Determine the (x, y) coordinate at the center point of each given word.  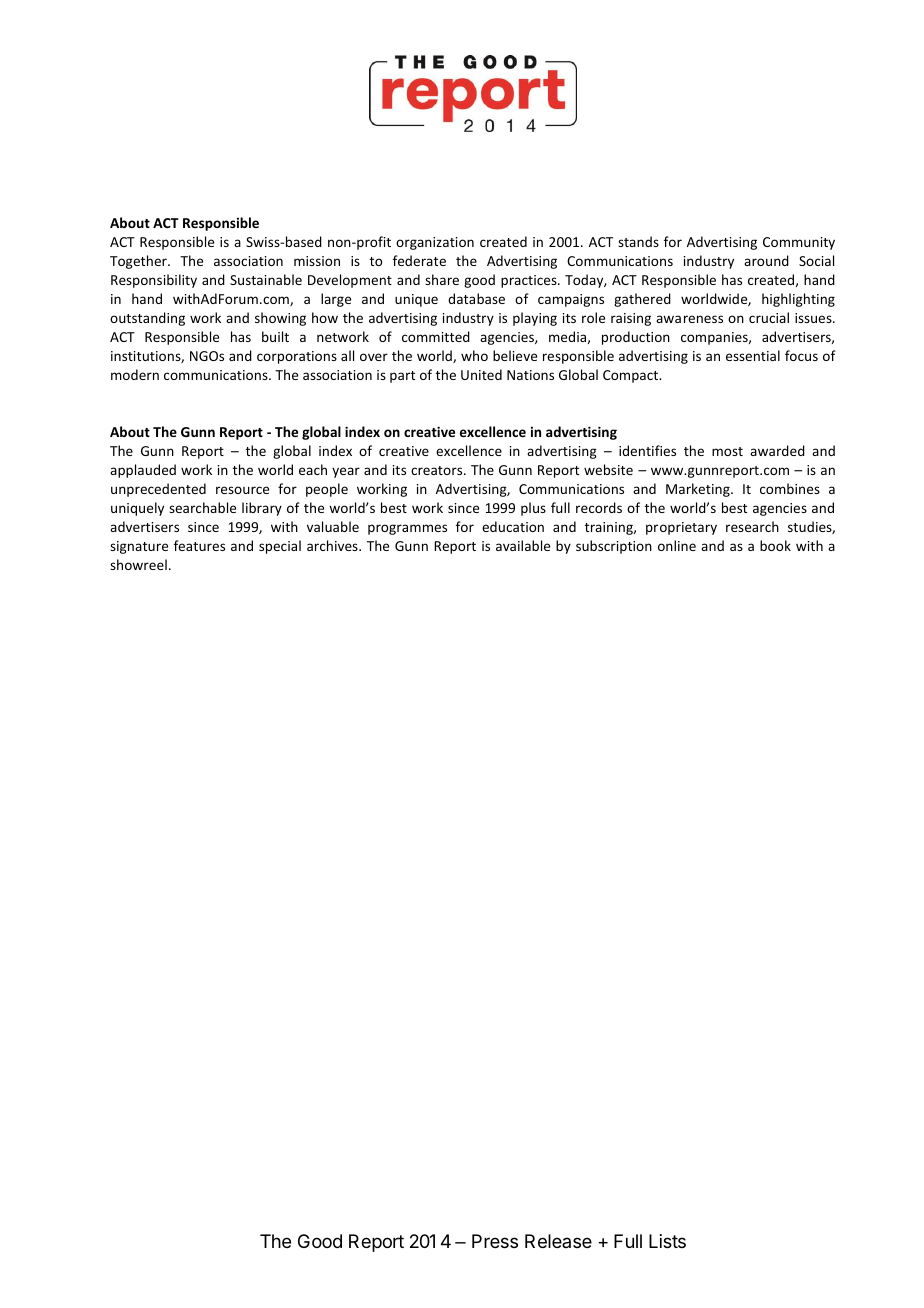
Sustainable (266, 279)
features (199, 545)
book (775, 545)
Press (495, 1241)
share (442, 279)
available (523, 545)
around (766, 260)
